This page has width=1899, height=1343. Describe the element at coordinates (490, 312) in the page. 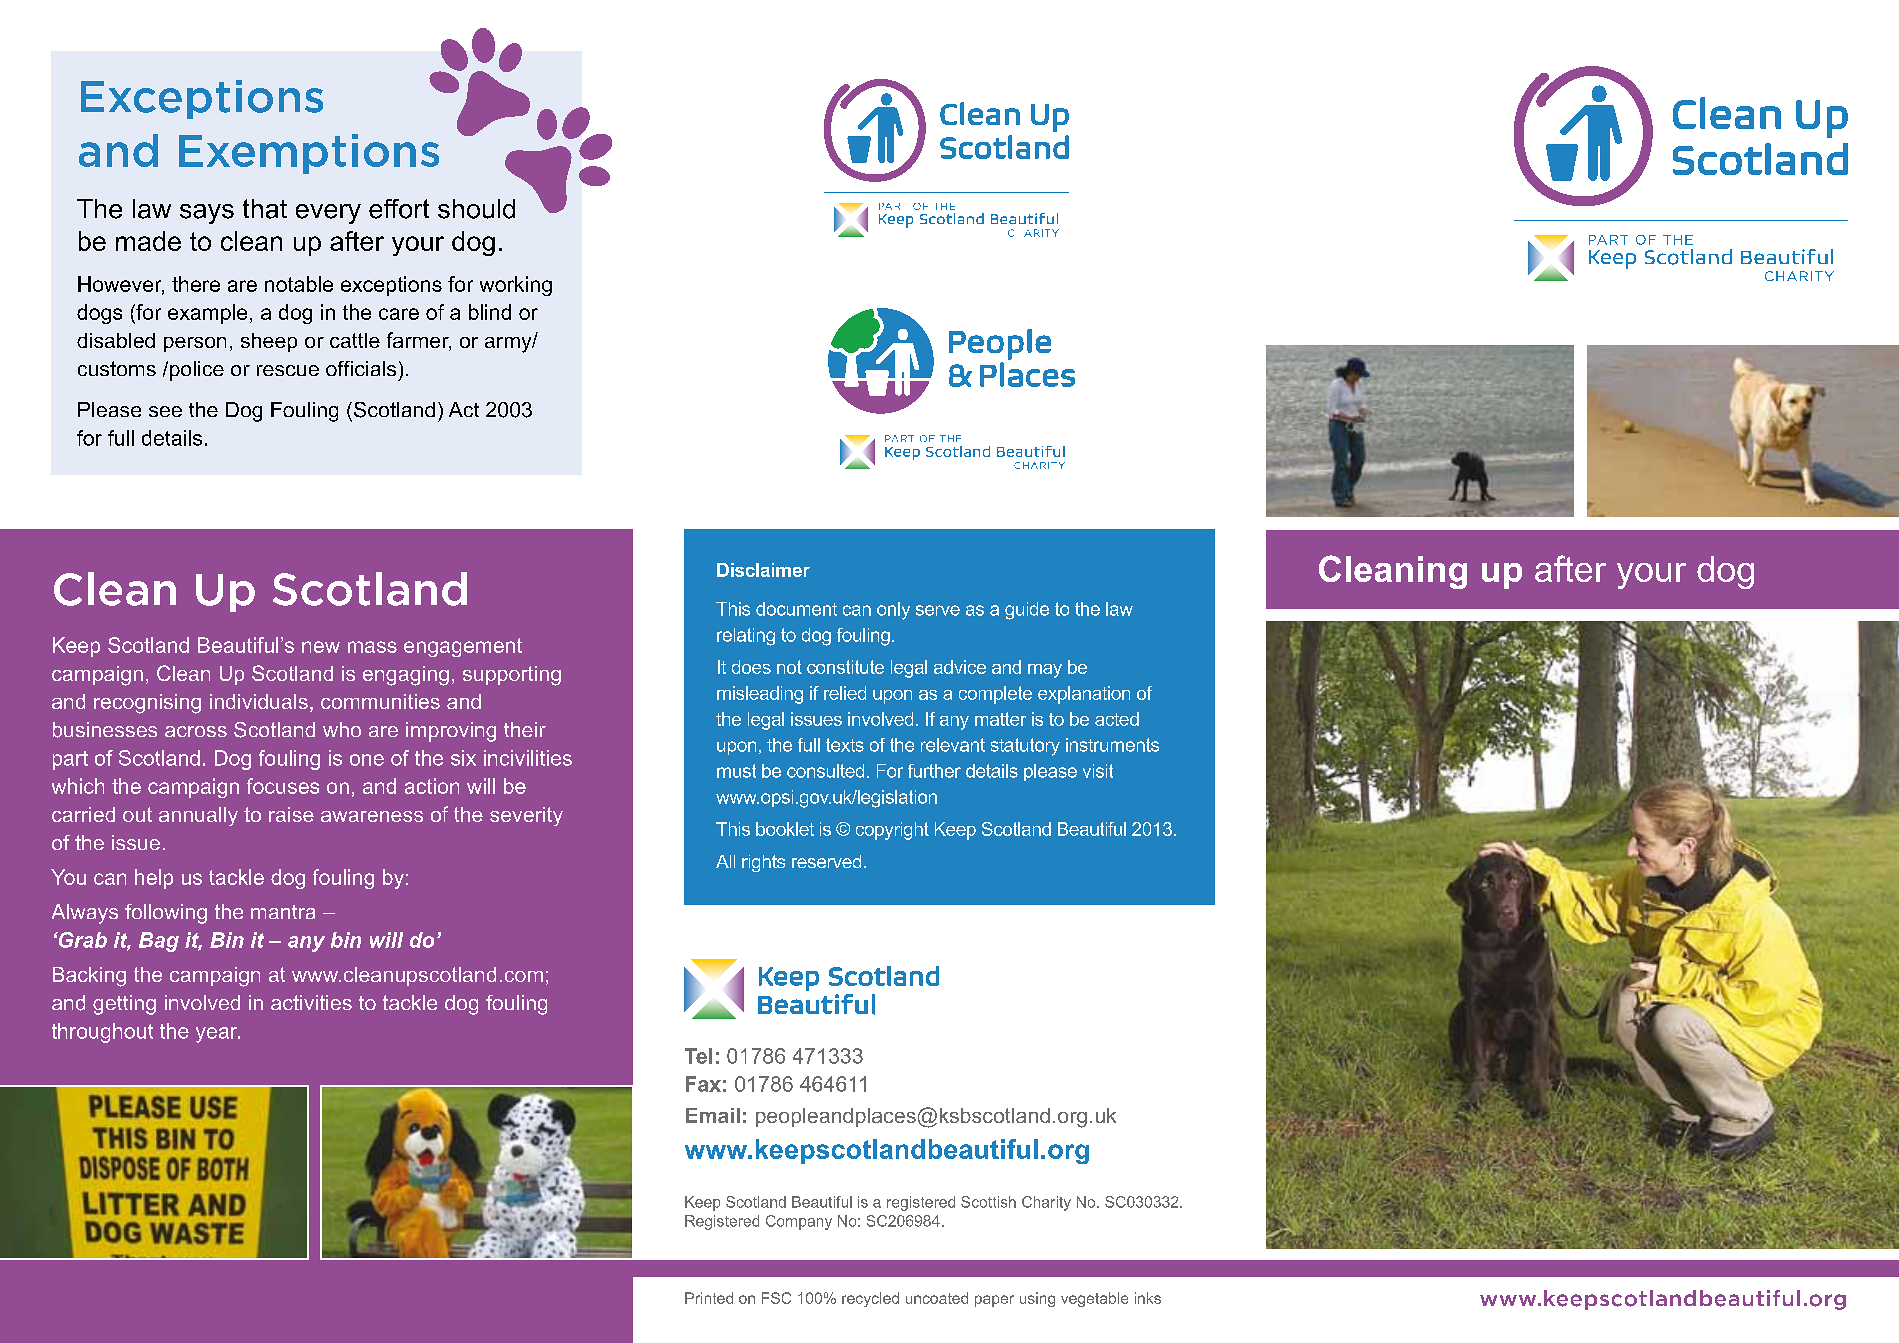

I see `blind` at that location.
